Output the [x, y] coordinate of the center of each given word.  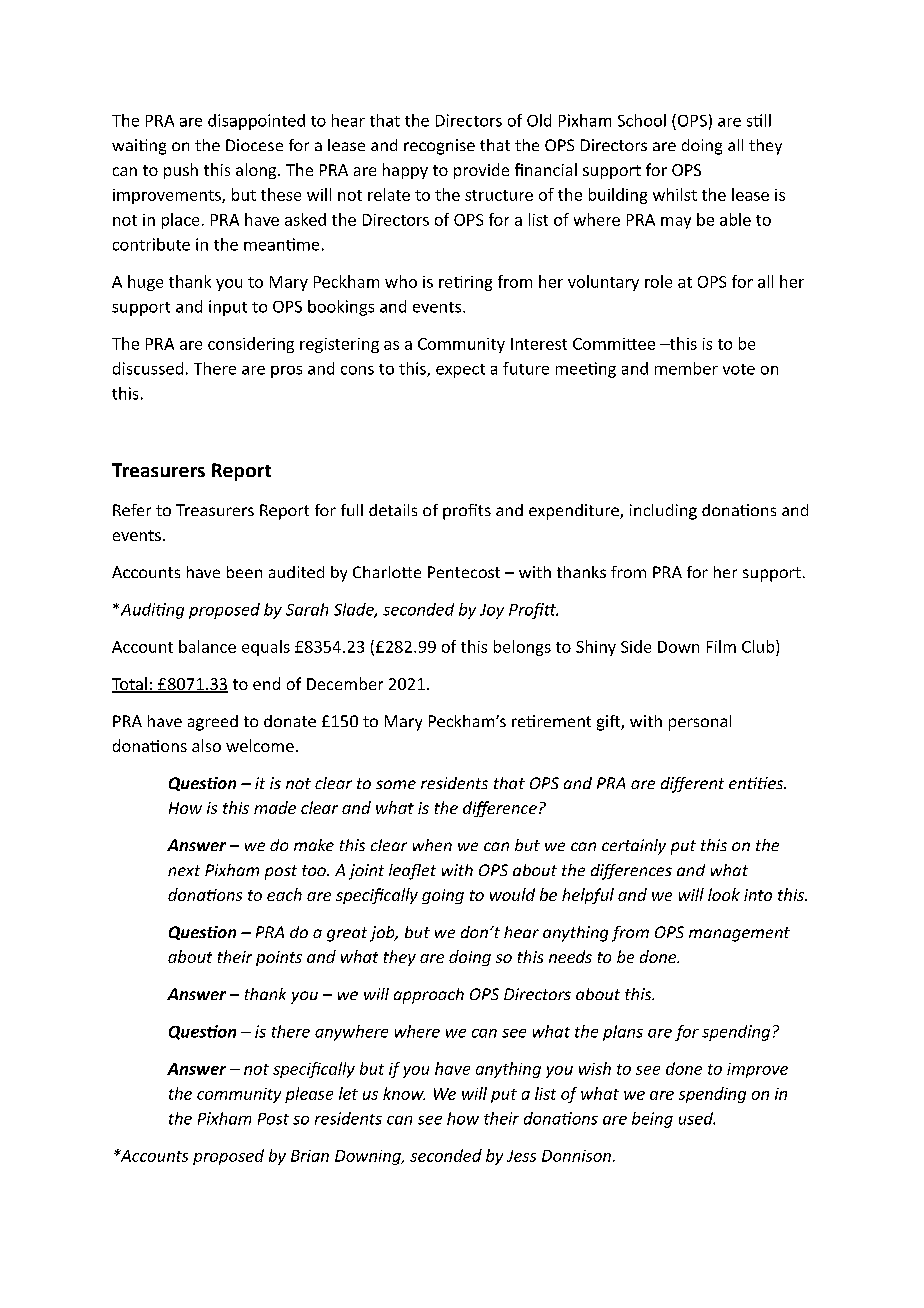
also [206, 745]
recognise [439, 147]
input [228, 308]
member [686, 368]
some [396, 784]
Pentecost [464, 572]
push [181, 171]
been [244, 572]
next [184, 870]
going [443, 896]
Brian [310, 1156]
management [739, 934]
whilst [675, 194]
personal [700, 723]
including [663, 512]
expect [460, 371]
